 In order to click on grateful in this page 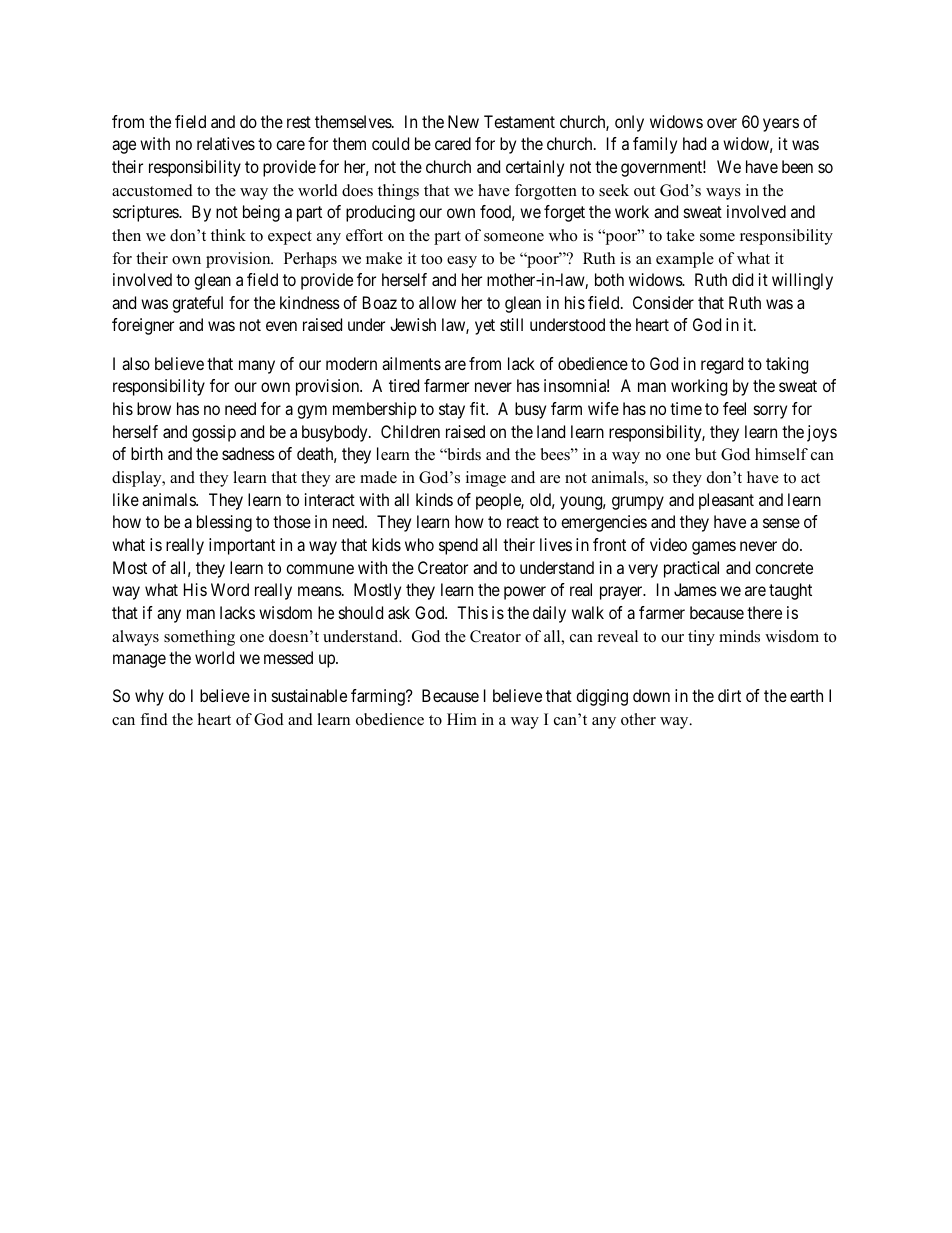, I will do `click(197, 304)`.
